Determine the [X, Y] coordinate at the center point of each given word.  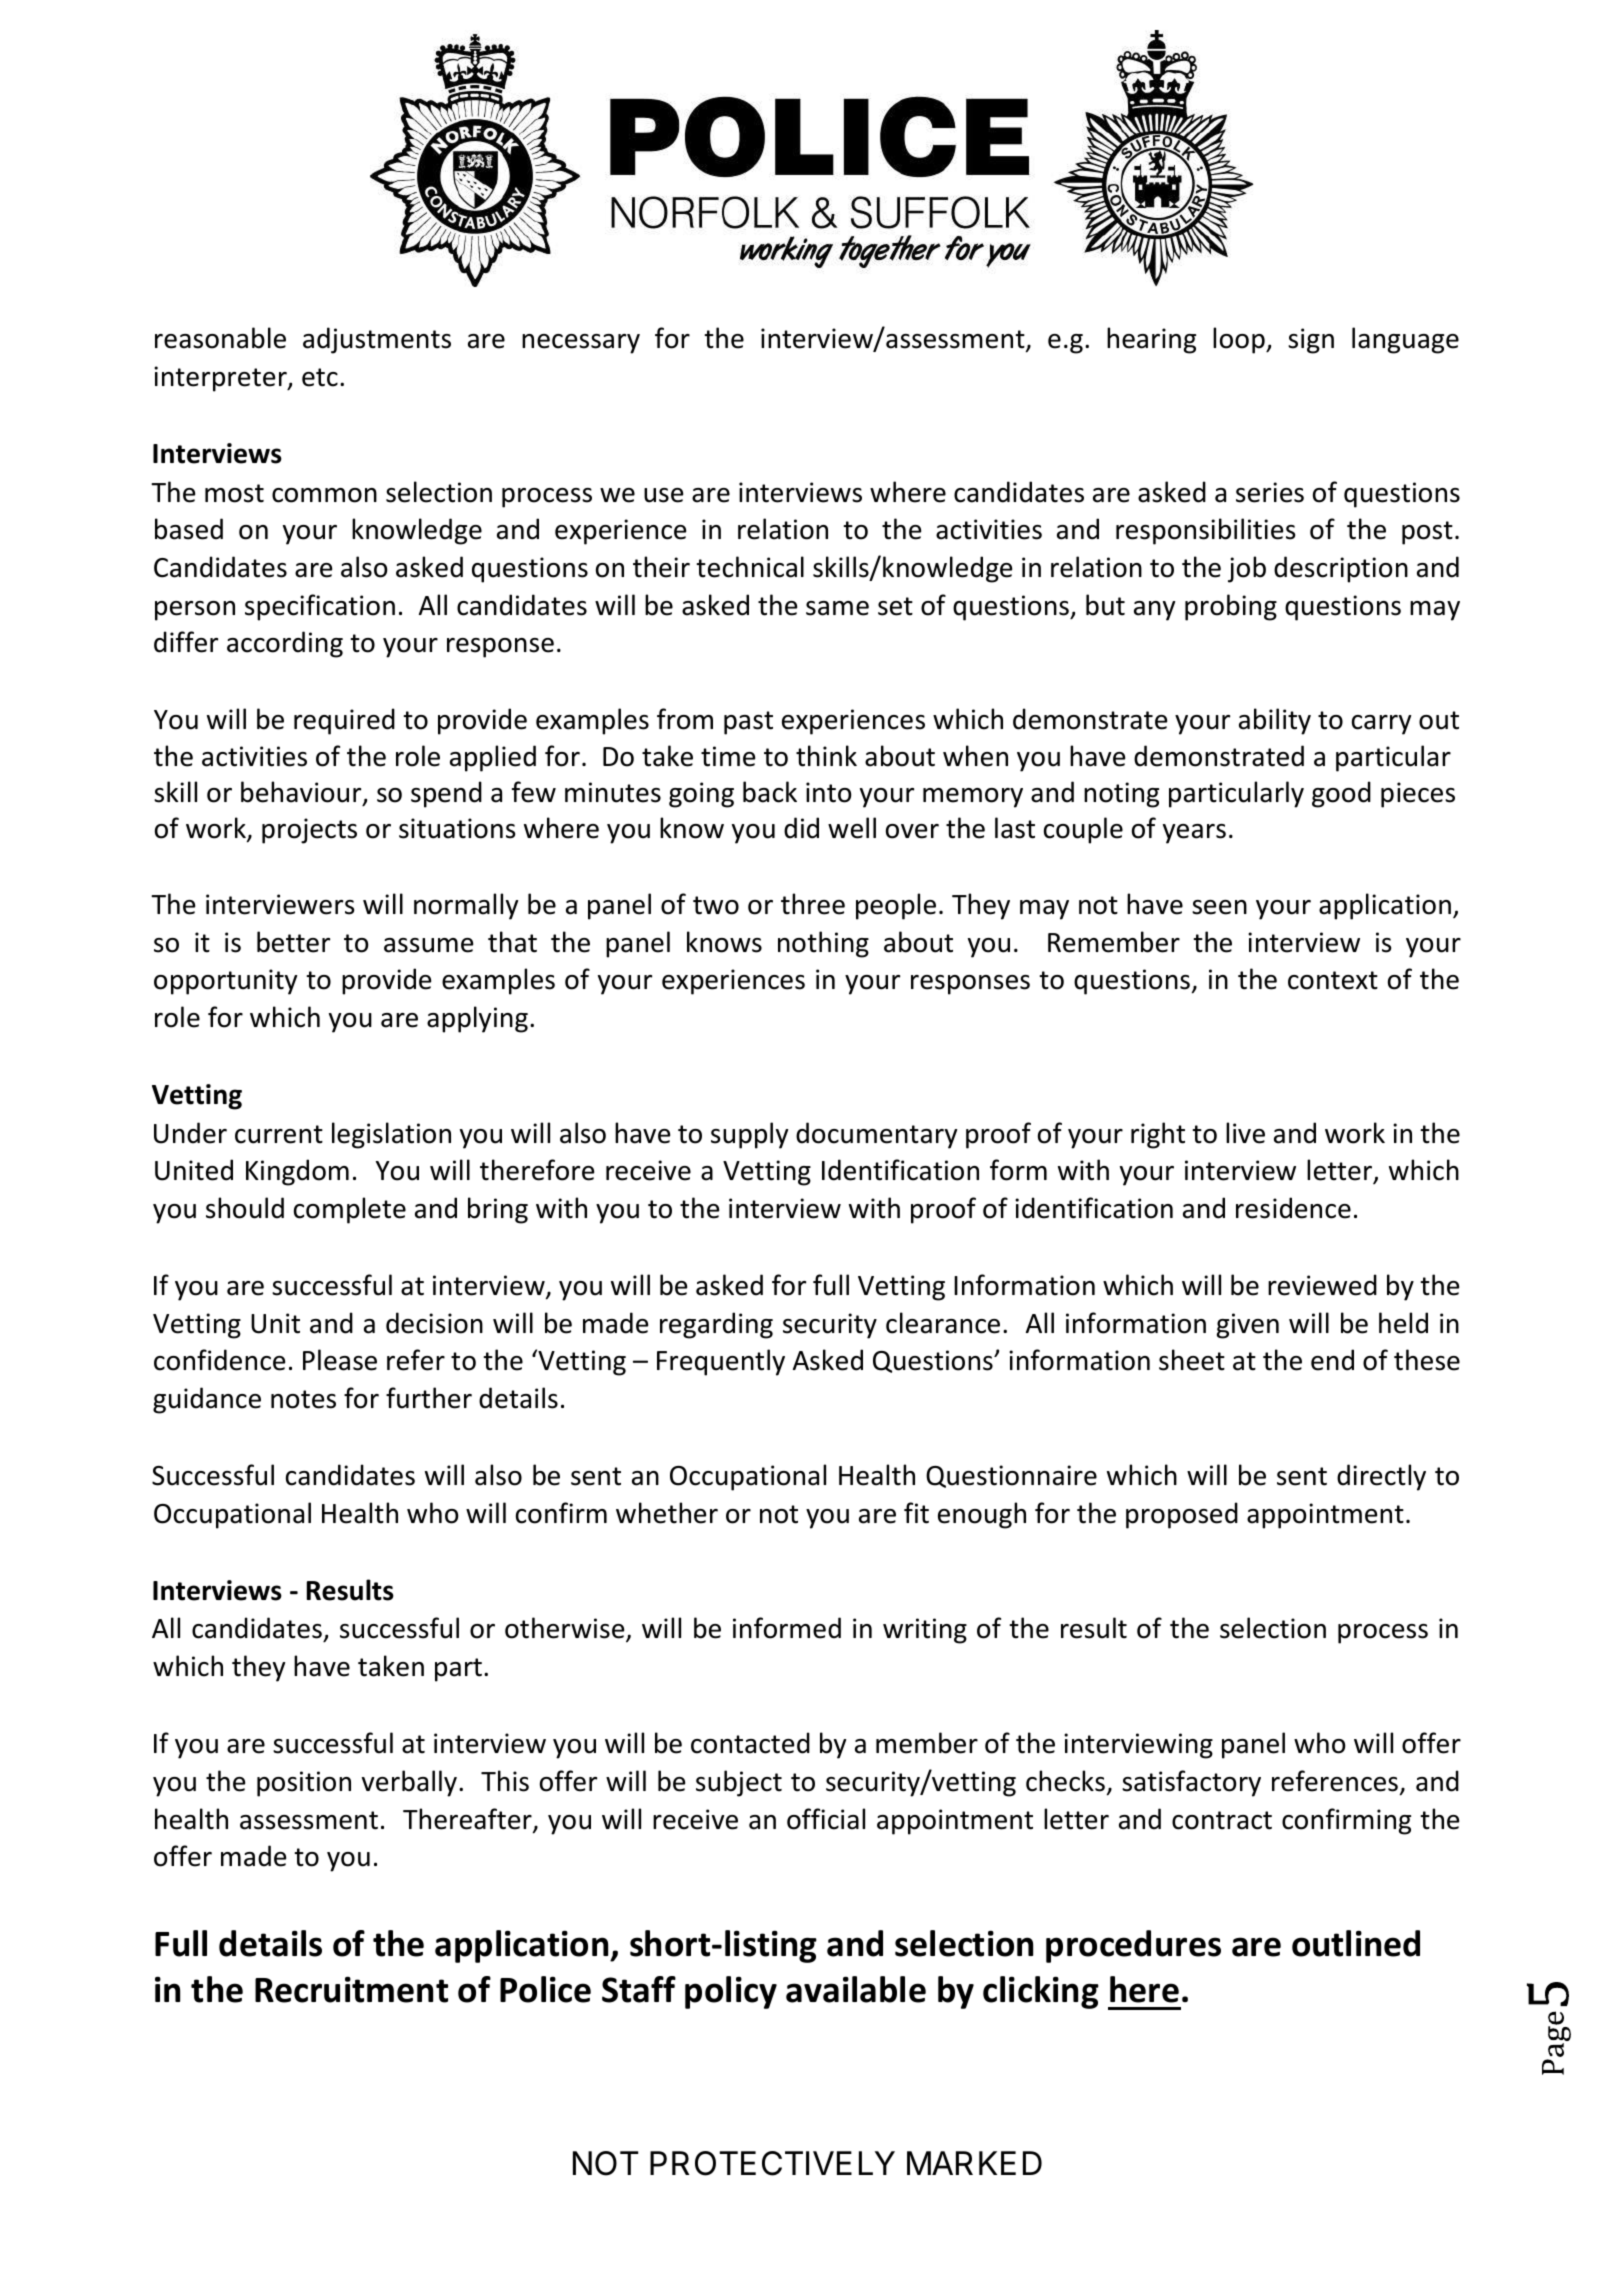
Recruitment [351, 1989]
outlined [1356, 1943]
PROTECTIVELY [772, 2163]
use [663, 495]
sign [1311, 341]
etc [320, 377]
